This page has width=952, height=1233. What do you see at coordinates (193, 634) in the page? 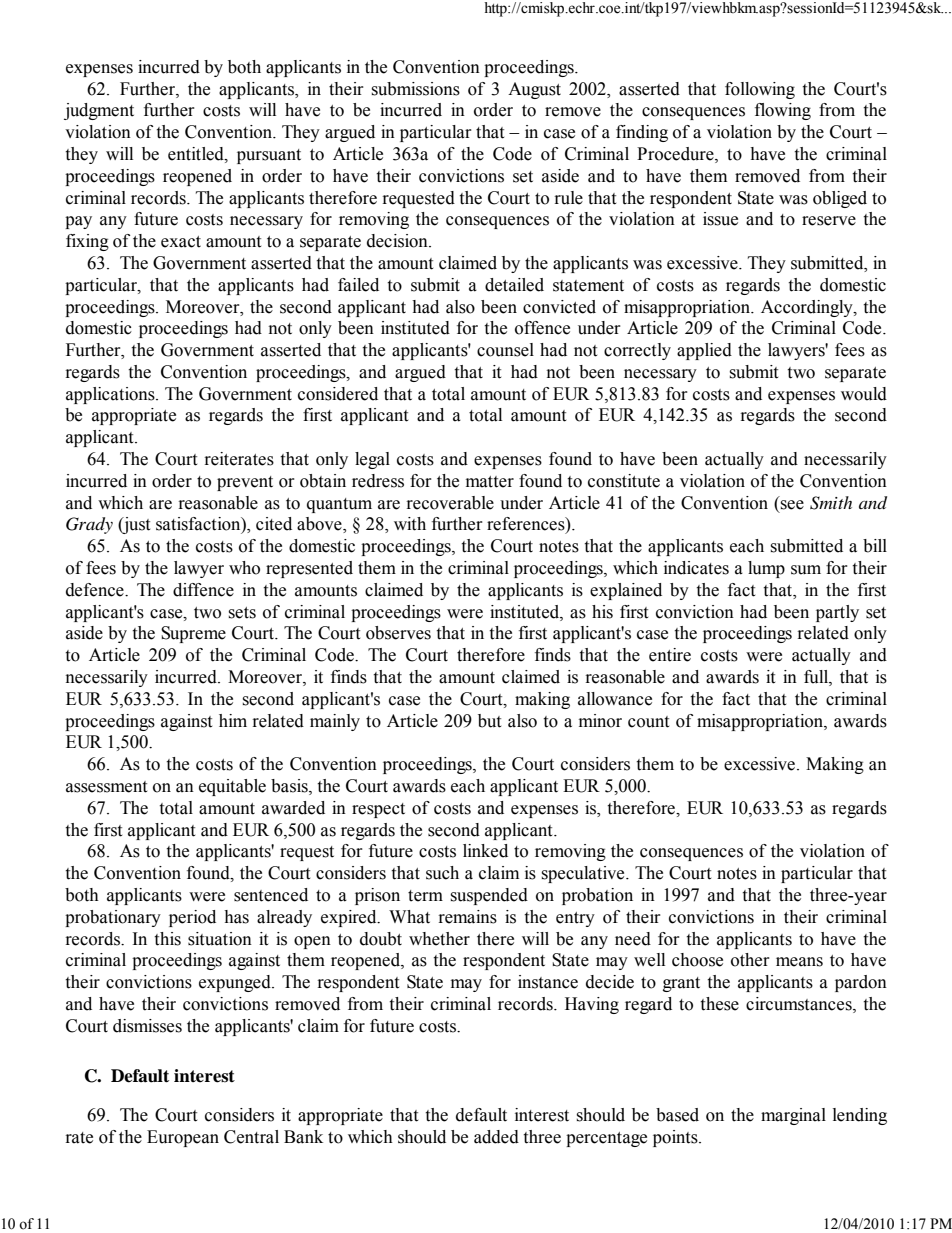
I see `Supreme` at bounding box center [193, 634].
